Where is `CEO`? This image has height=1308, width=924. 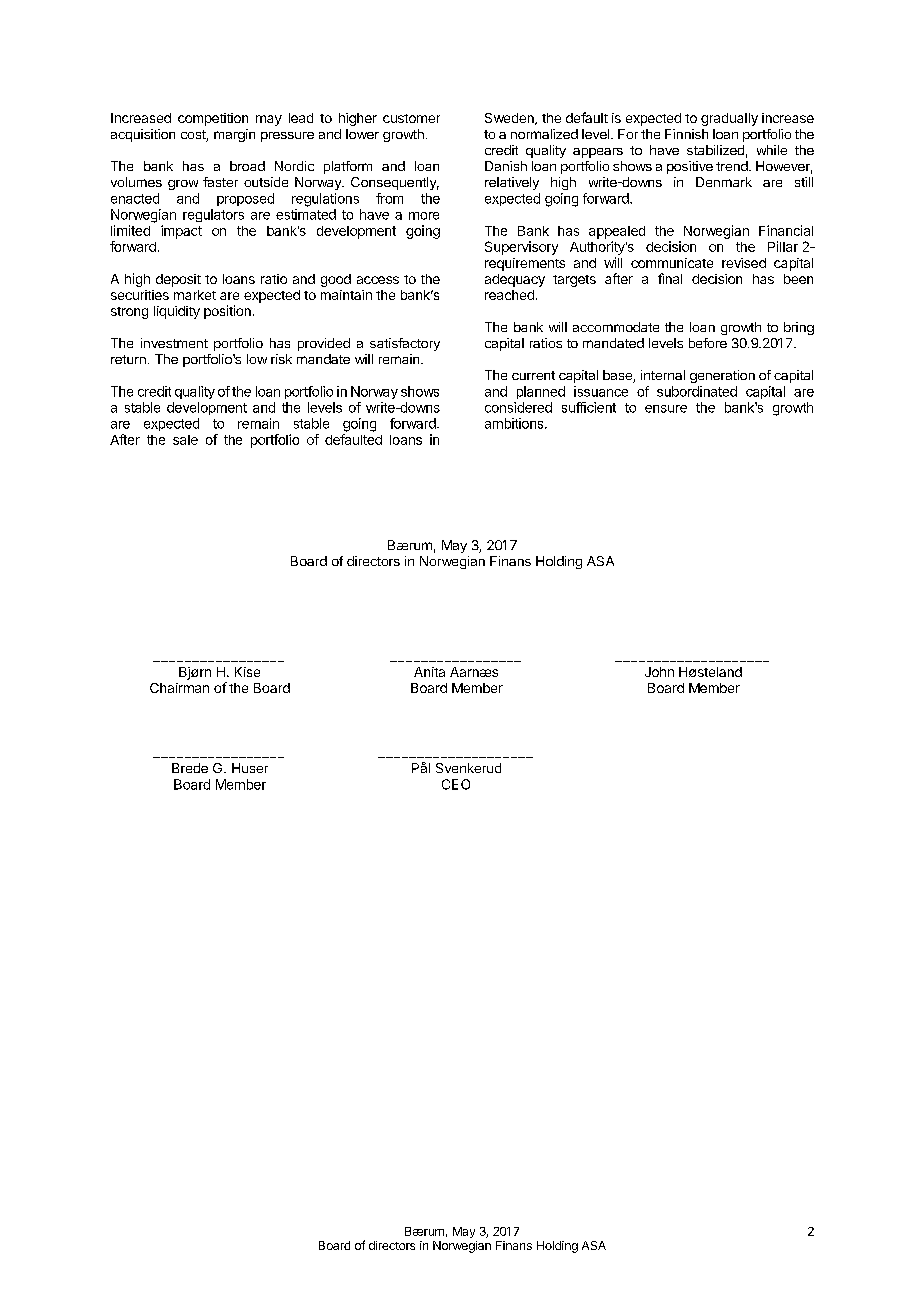 CEO is located at coordinates (456, 784).
